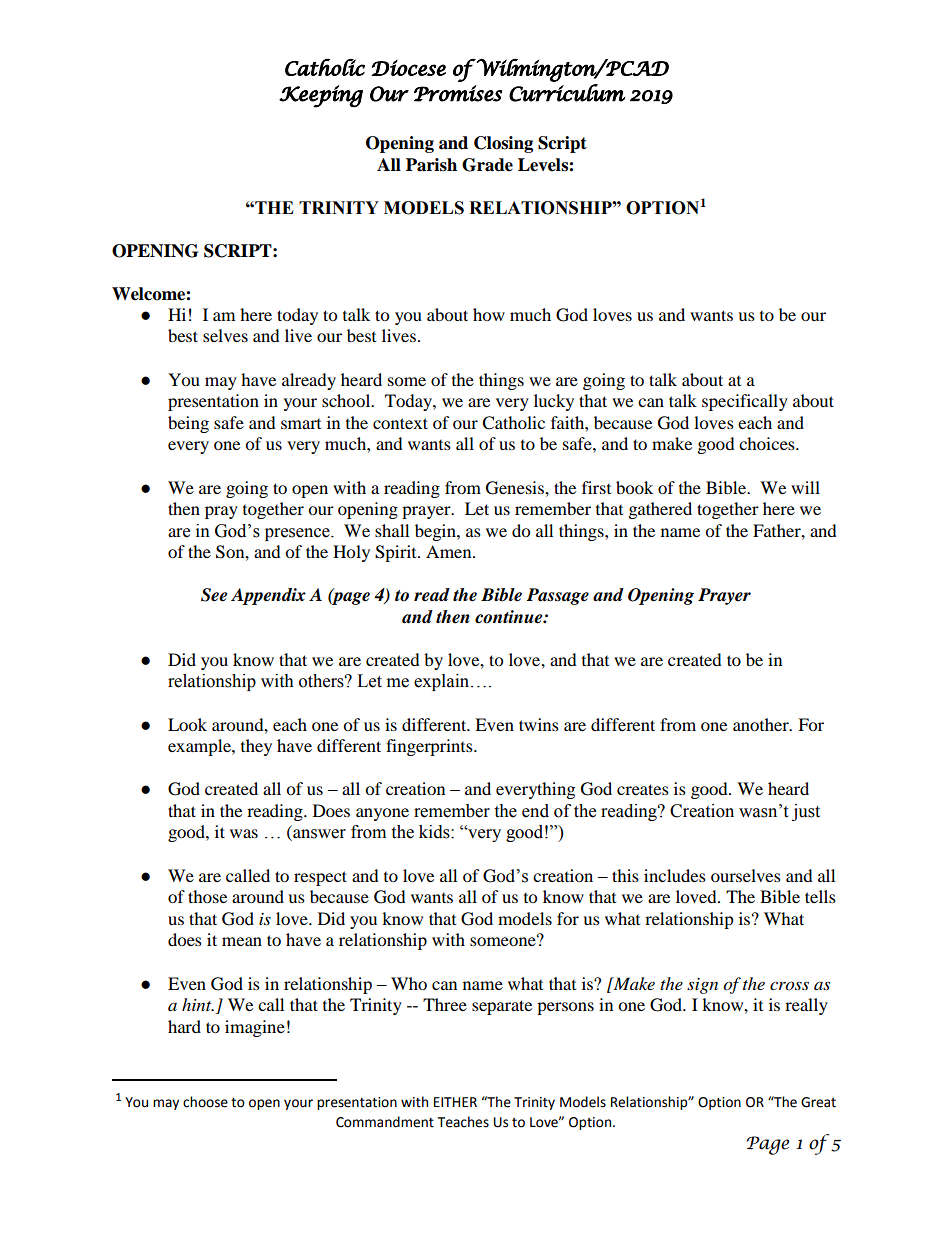 The height and width of the screenshot is (1233, 952). What do you see at coordinates (557, 596) in the screenshot?
I see `Passage` at bounding box center [557, 596].
